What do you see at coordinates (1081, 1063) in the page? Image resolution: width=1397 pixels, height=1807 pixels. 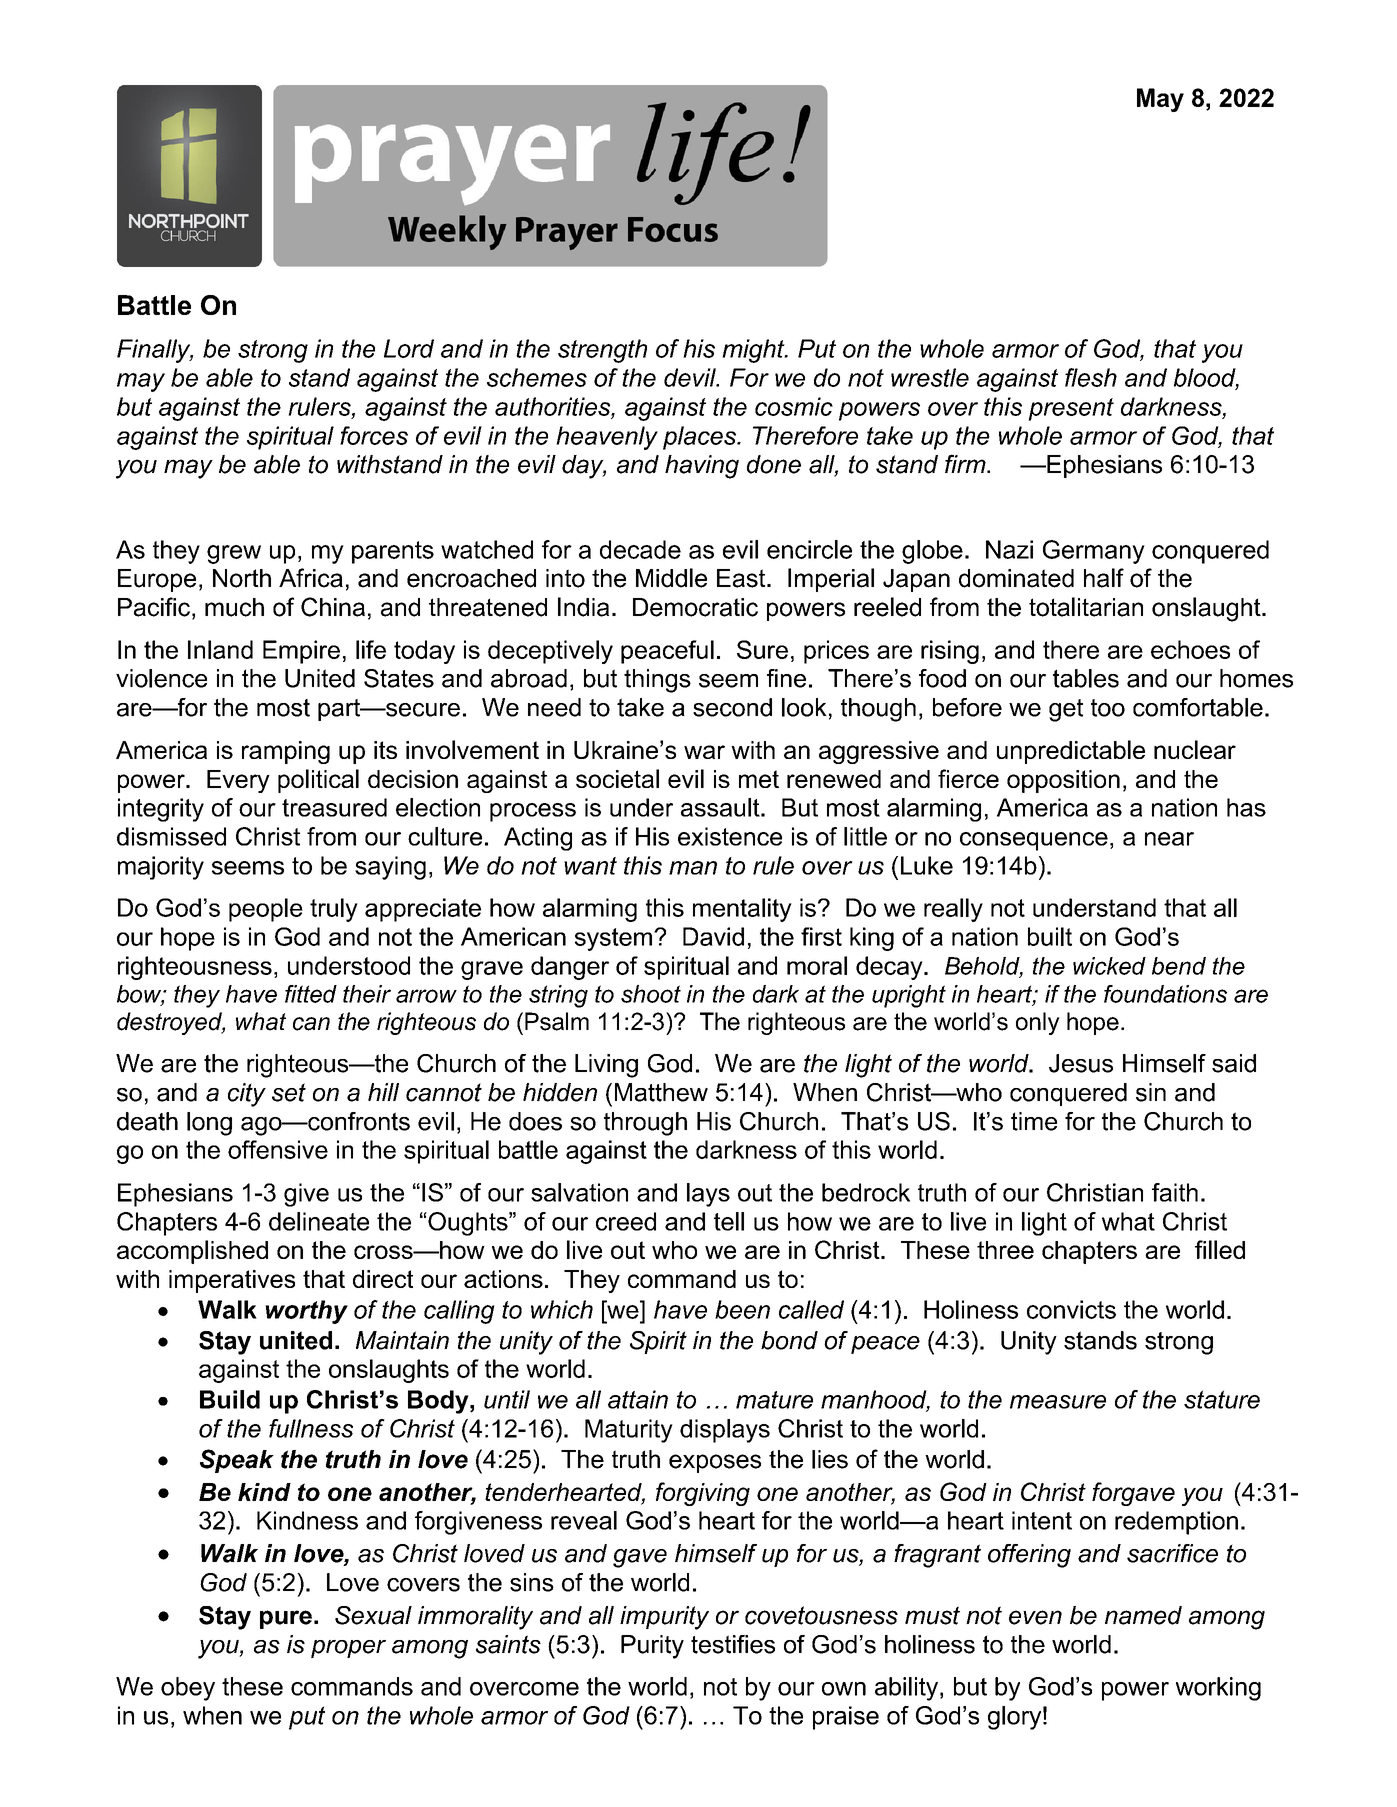 I see `Jesus` at bounding box center [1081, 1063].
